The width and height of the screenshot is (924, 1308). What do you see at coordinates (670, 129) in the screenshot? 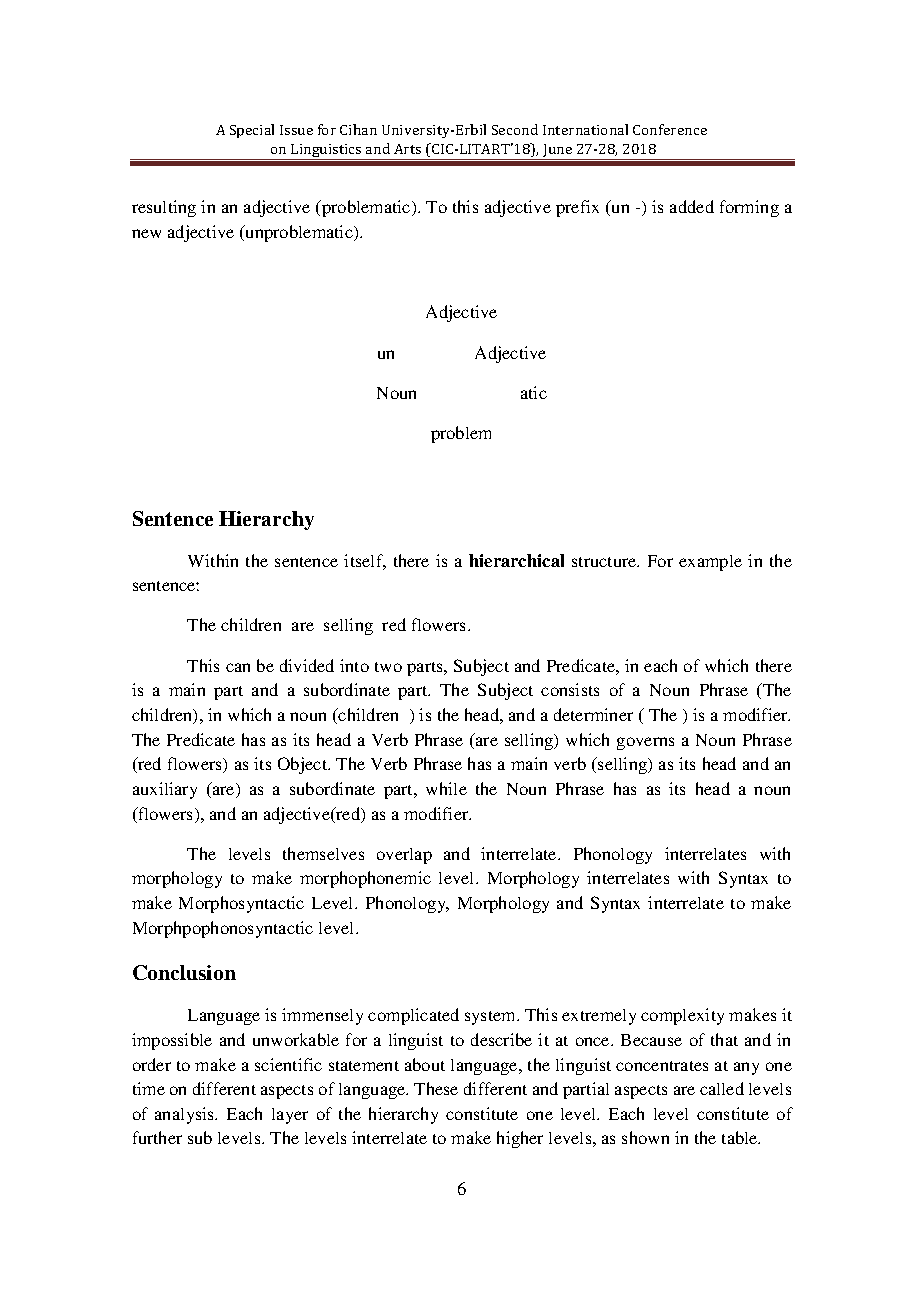
I see `Conference` at bounding box center [670, 129].
